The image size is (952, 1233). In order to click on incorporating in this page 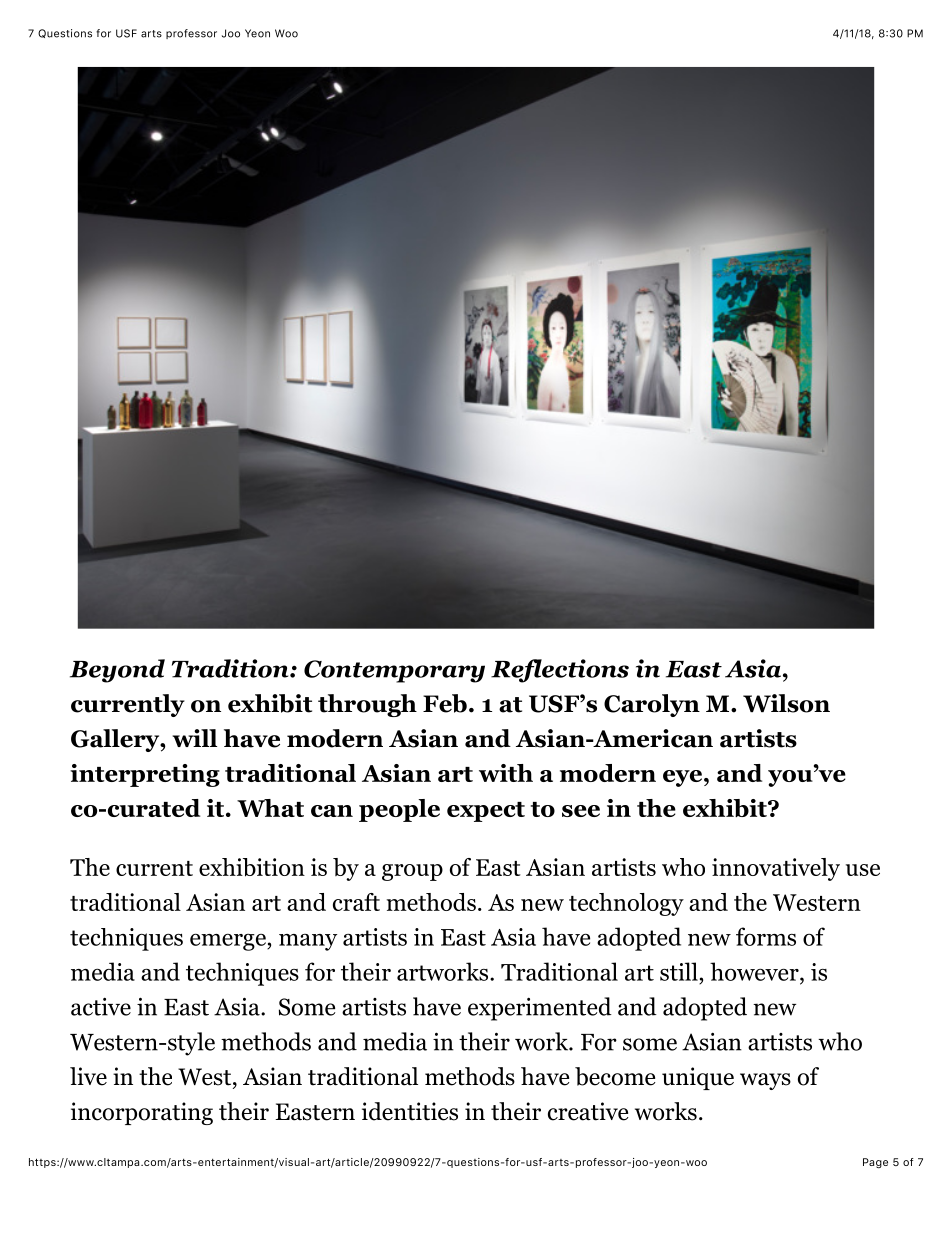, I will do `click(142, 1113)`.
